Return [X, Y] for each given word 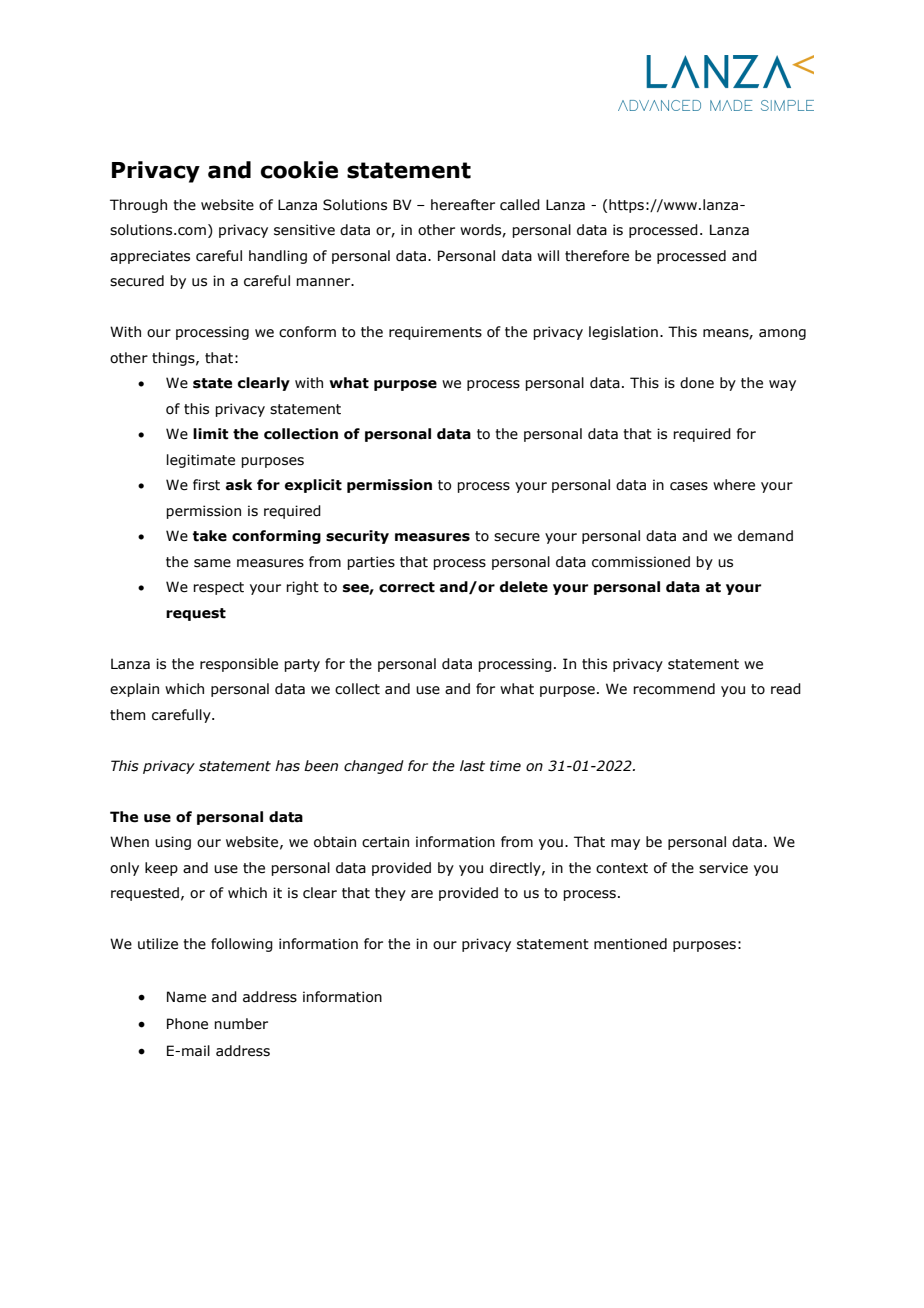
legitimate [201, 461]
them [127, 715]
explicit [313, 486]
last [472, 766]
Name [186, 997]
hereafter [463, 205]
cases [689, 486]
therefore [597, 256]
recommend [674, 689]
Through [138, 206]
